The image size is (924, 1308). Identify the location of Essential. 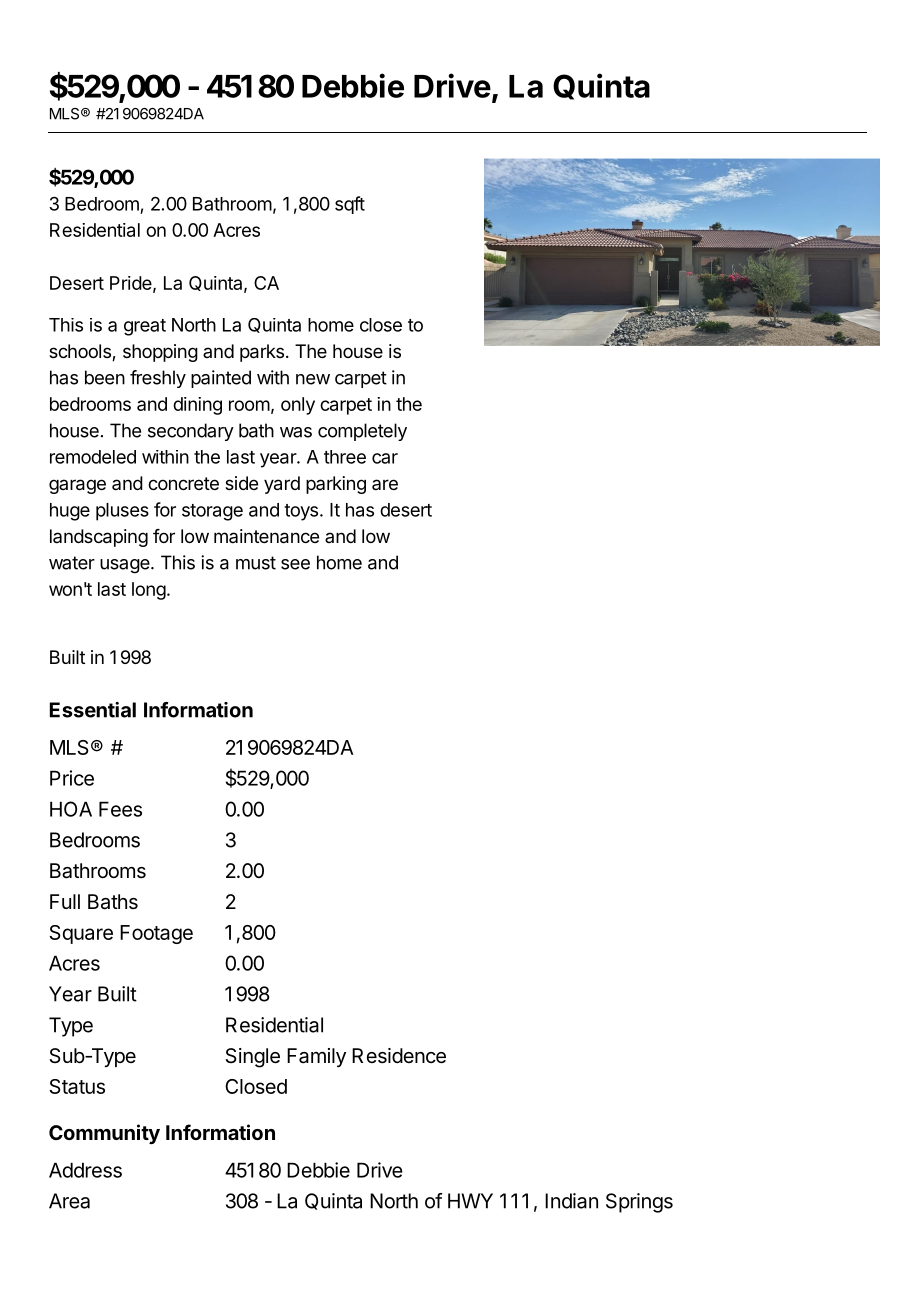
(93, 710).
